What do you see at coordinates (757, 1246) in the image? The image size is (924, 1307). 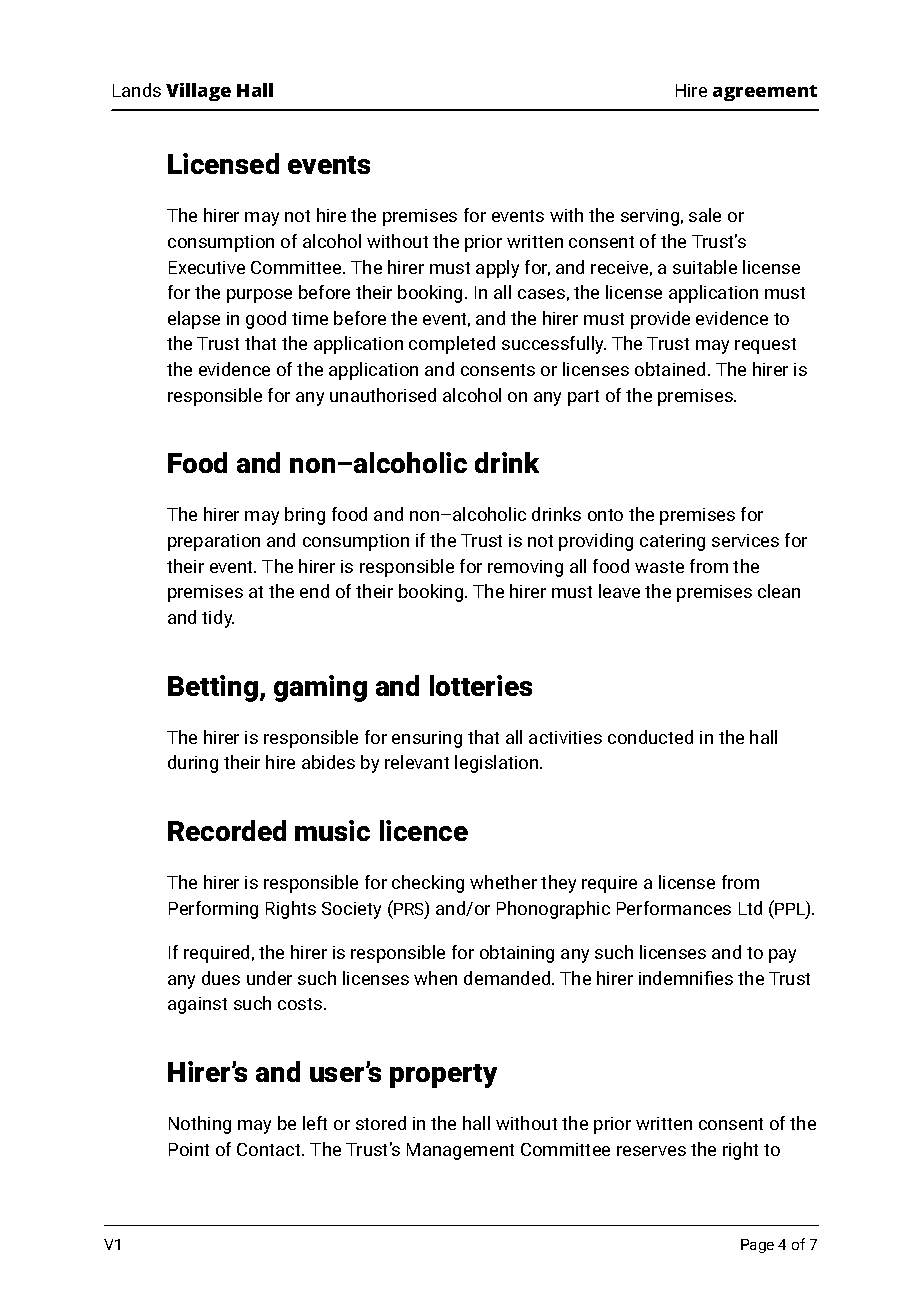 I see `Page` at bounding box center [757, 1246].
